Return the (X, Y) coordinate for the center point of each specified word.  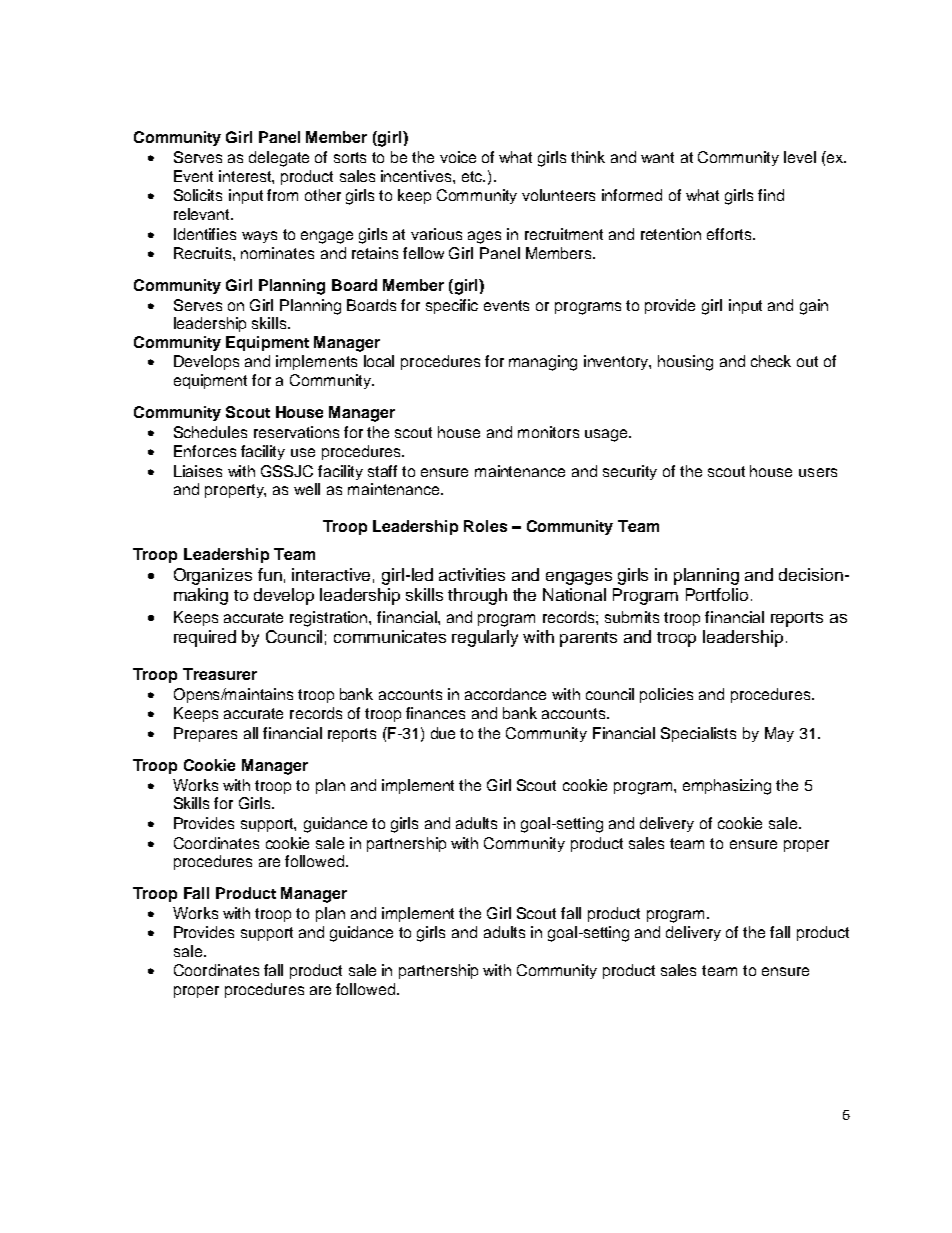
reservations (296, 432)
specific (452, 306)
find (771, 195)
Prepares (205, 734)
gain (814, 307)
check (771, 361)
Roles (485, 526)
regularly (485, 638)
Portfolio (717, 594)
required (205, 638)
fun (270, 574)
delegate (279, 159)
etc (473, 176)
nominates (277, 253)
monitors (548, 432)
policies (666, 695)
